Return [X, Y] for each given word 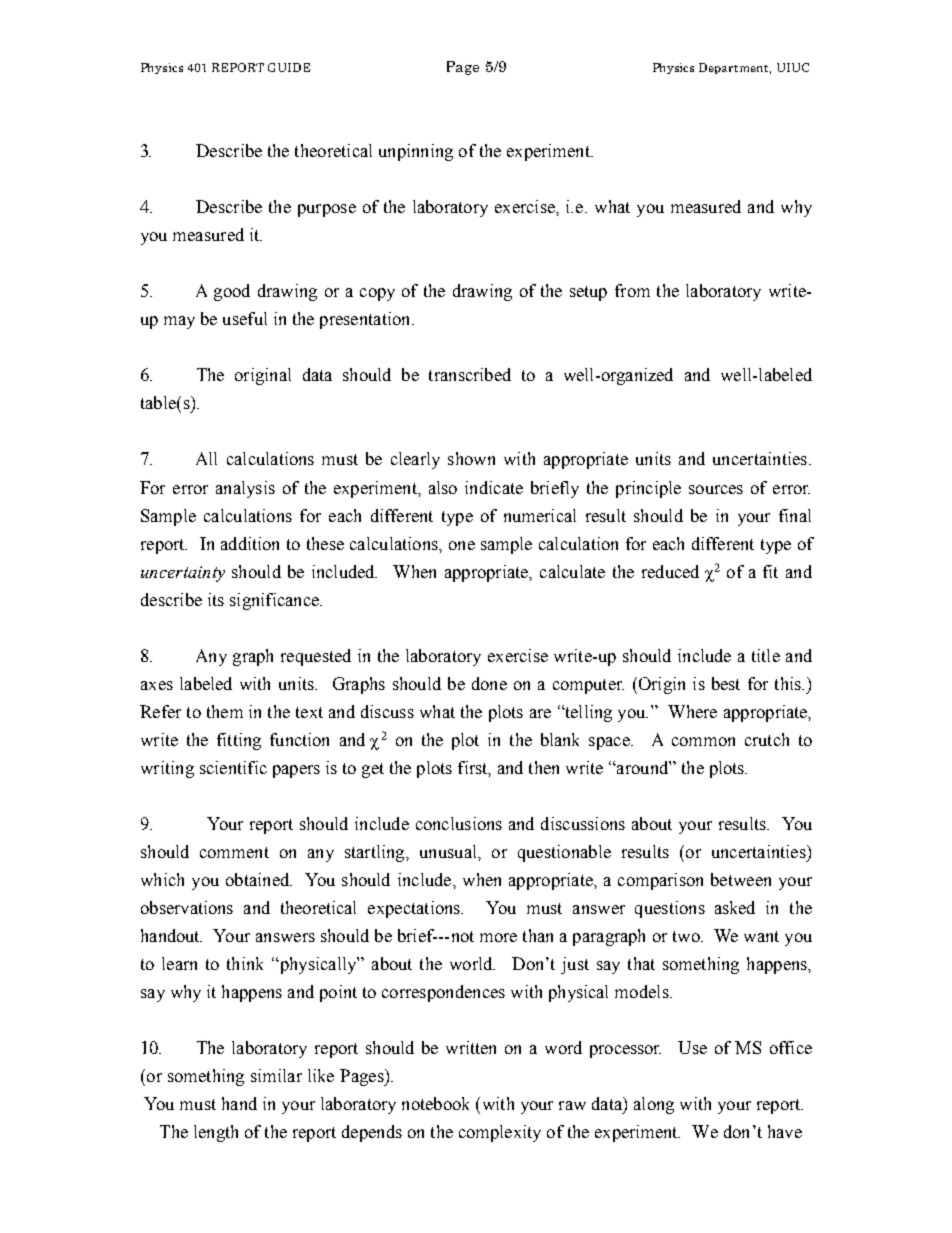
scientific [233, 767]
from [632, 290]
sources [716, 489]
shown [471, 458]
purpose [327, 210]
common [703, 741]
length [216, 1133]
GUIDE [289, 67]
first [474, 768]
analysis [245, 489]
